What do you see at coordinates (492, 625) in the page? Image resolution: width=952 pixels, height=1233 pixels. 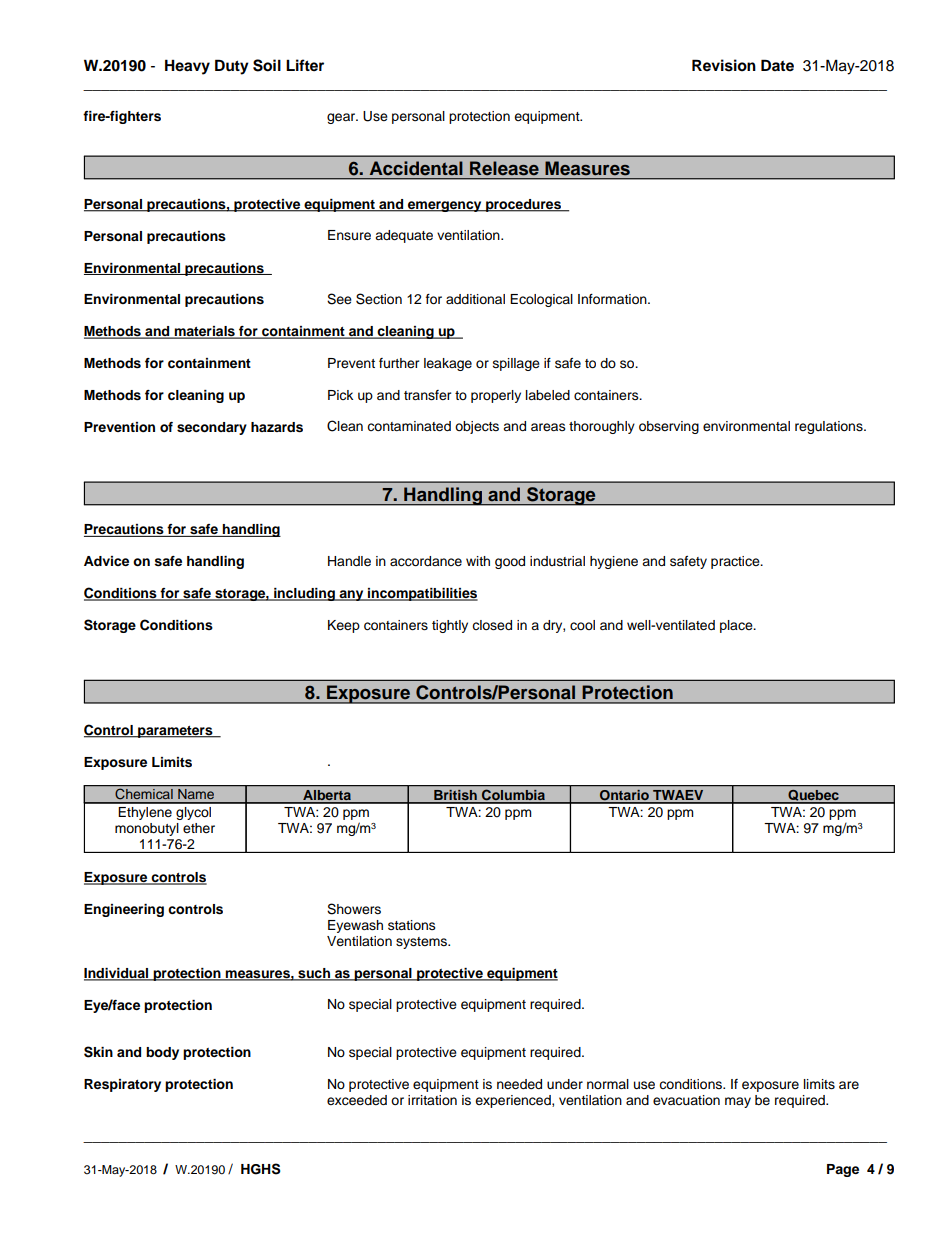 I see `closed` at bounding box center [492, 625].
